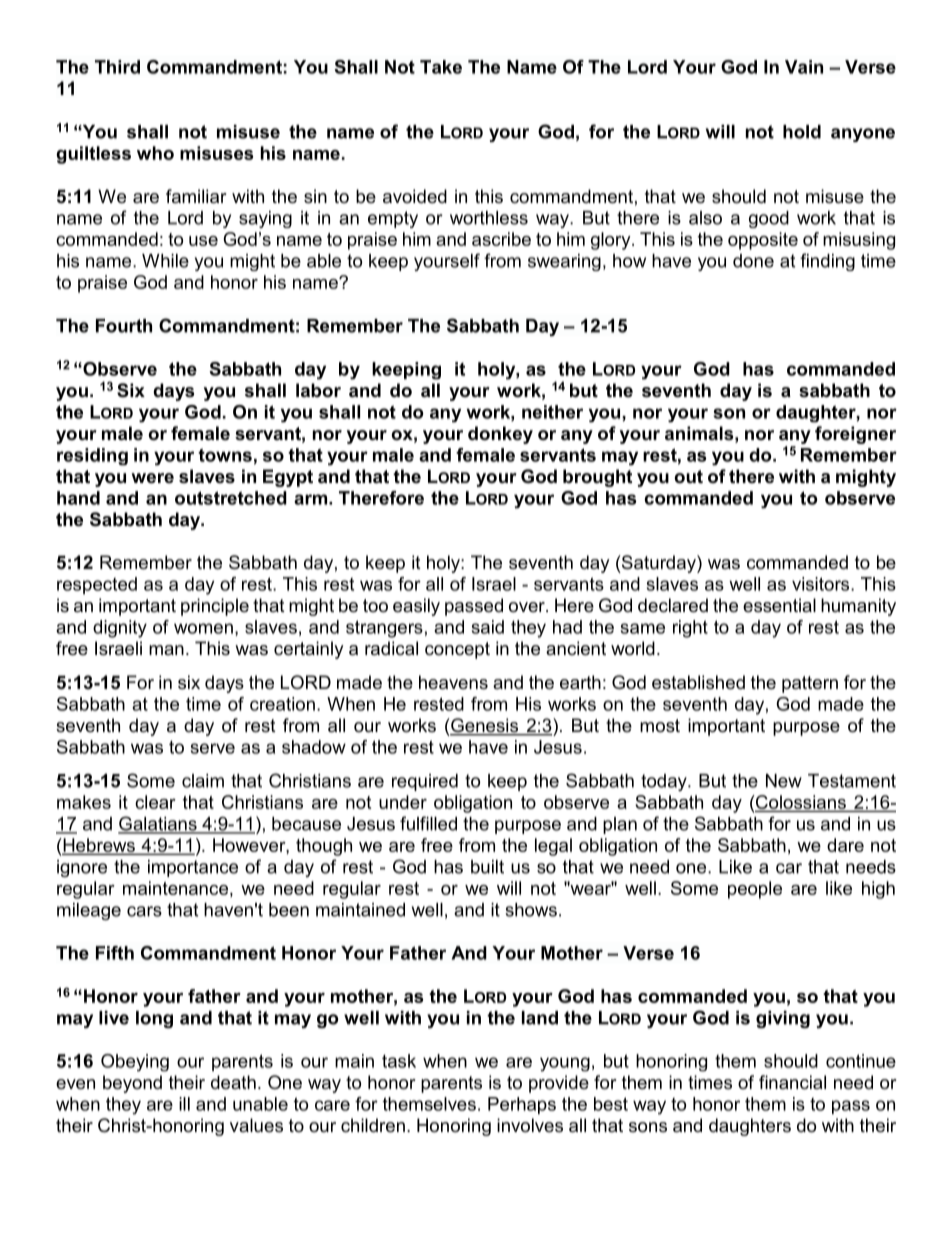  What do you see at coordinates (215, 607) in the screenshot?
I see `principle` at bounding box center [215, 607].
